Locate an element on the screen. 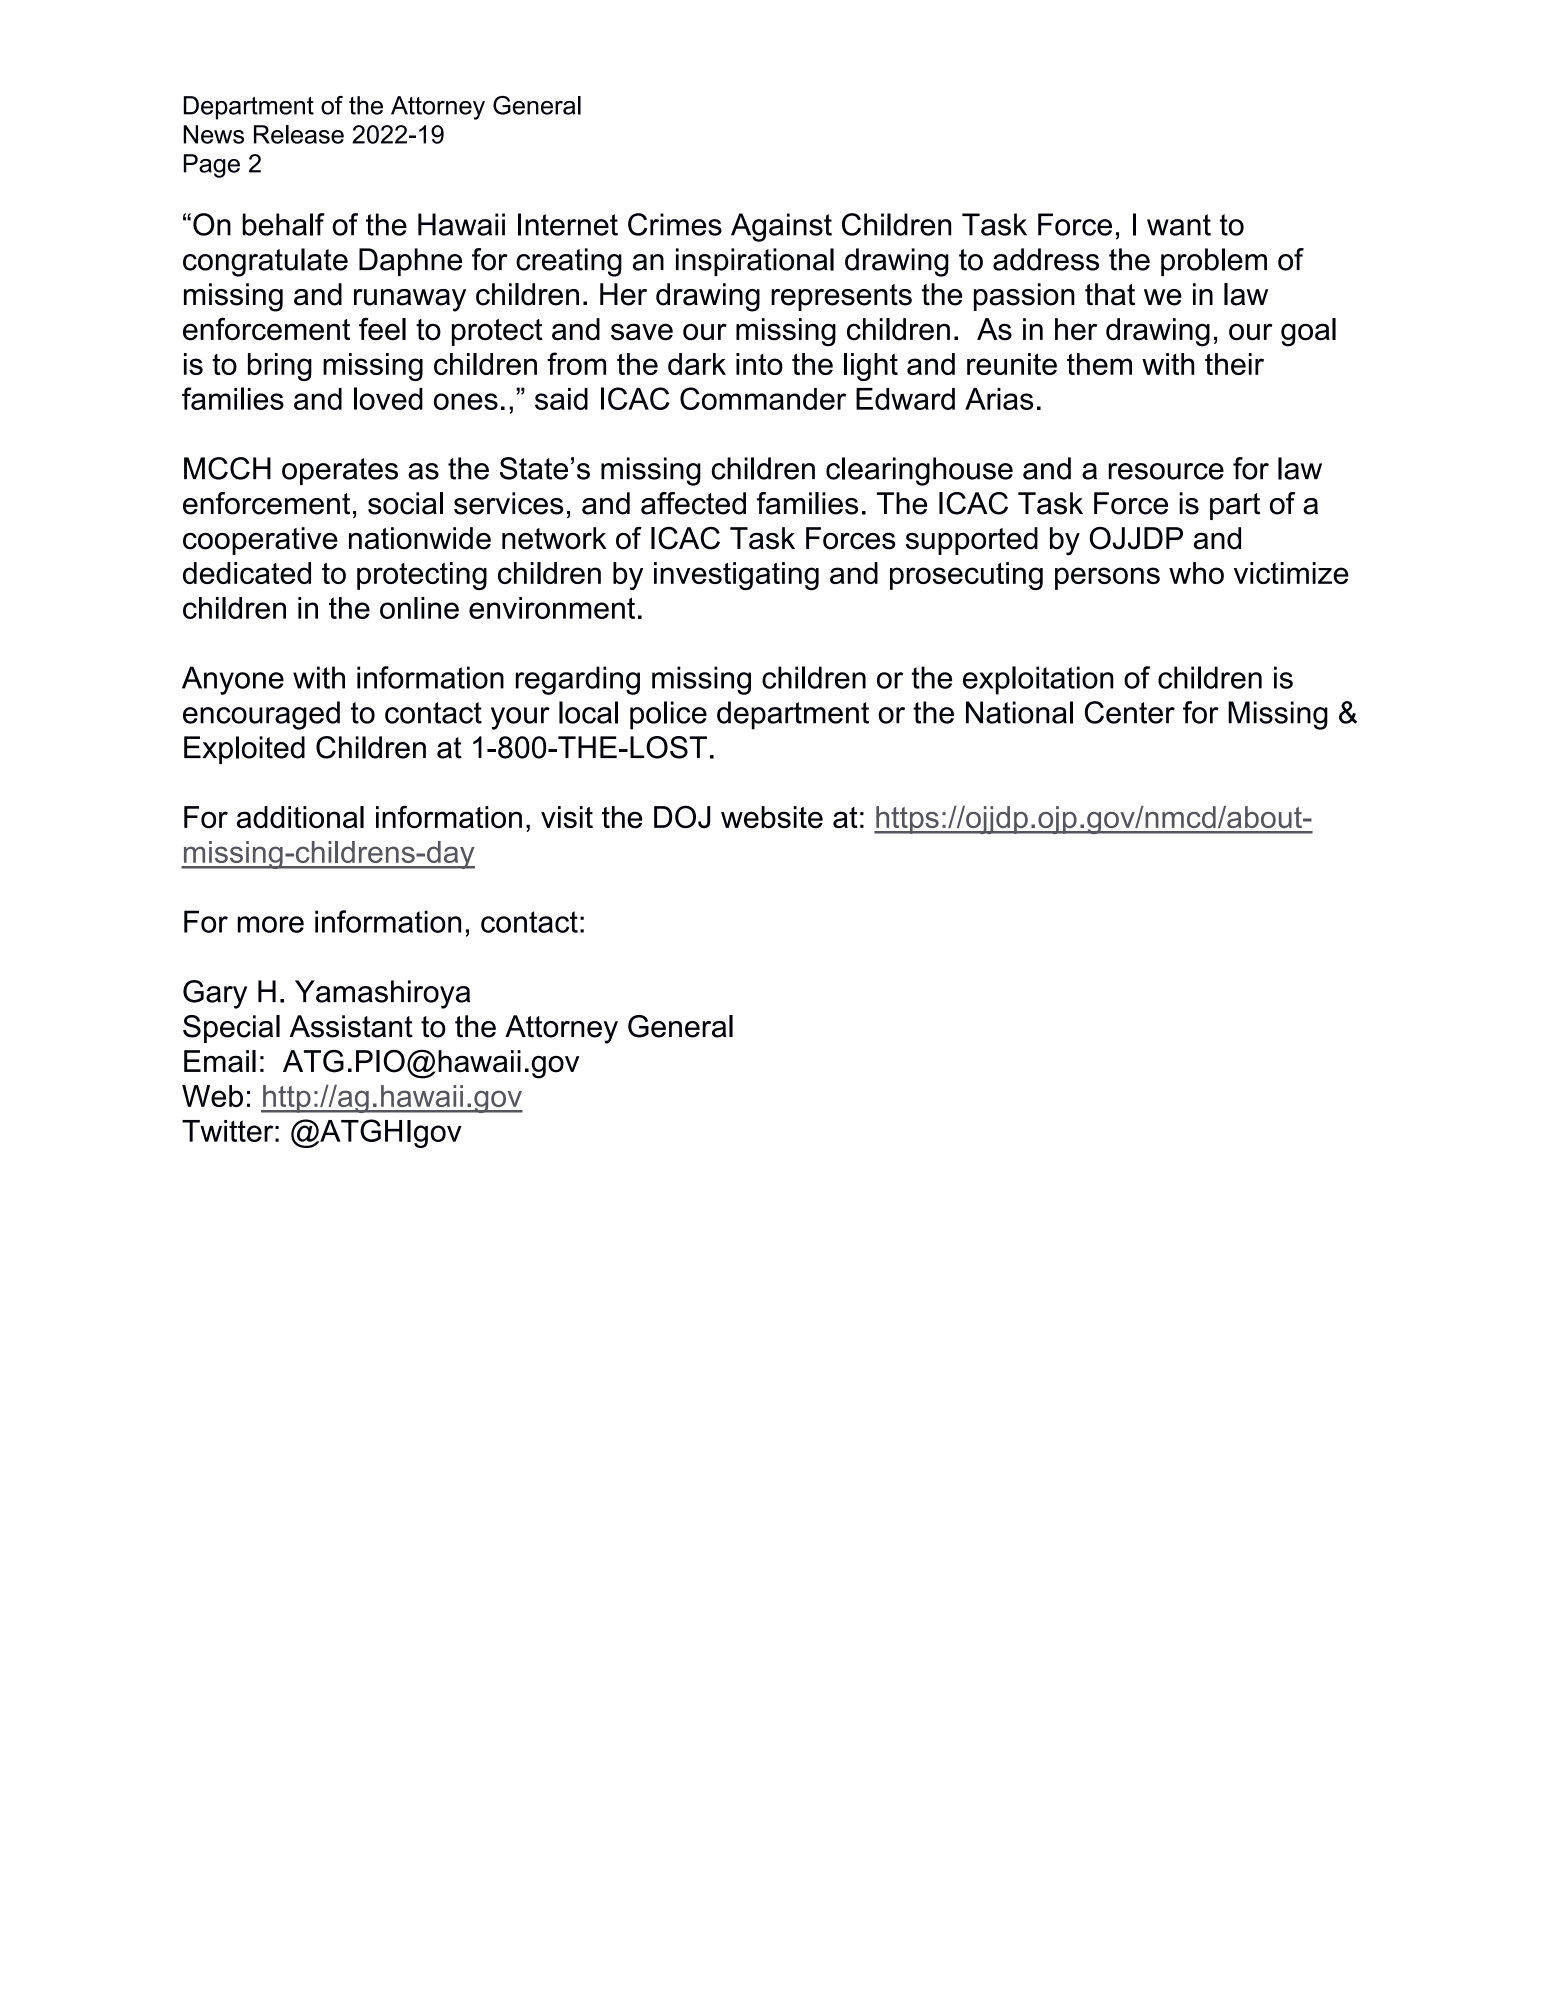 This screenshot has height=2001, width=1546. Assistant is located at coordinates (351, 1026).
